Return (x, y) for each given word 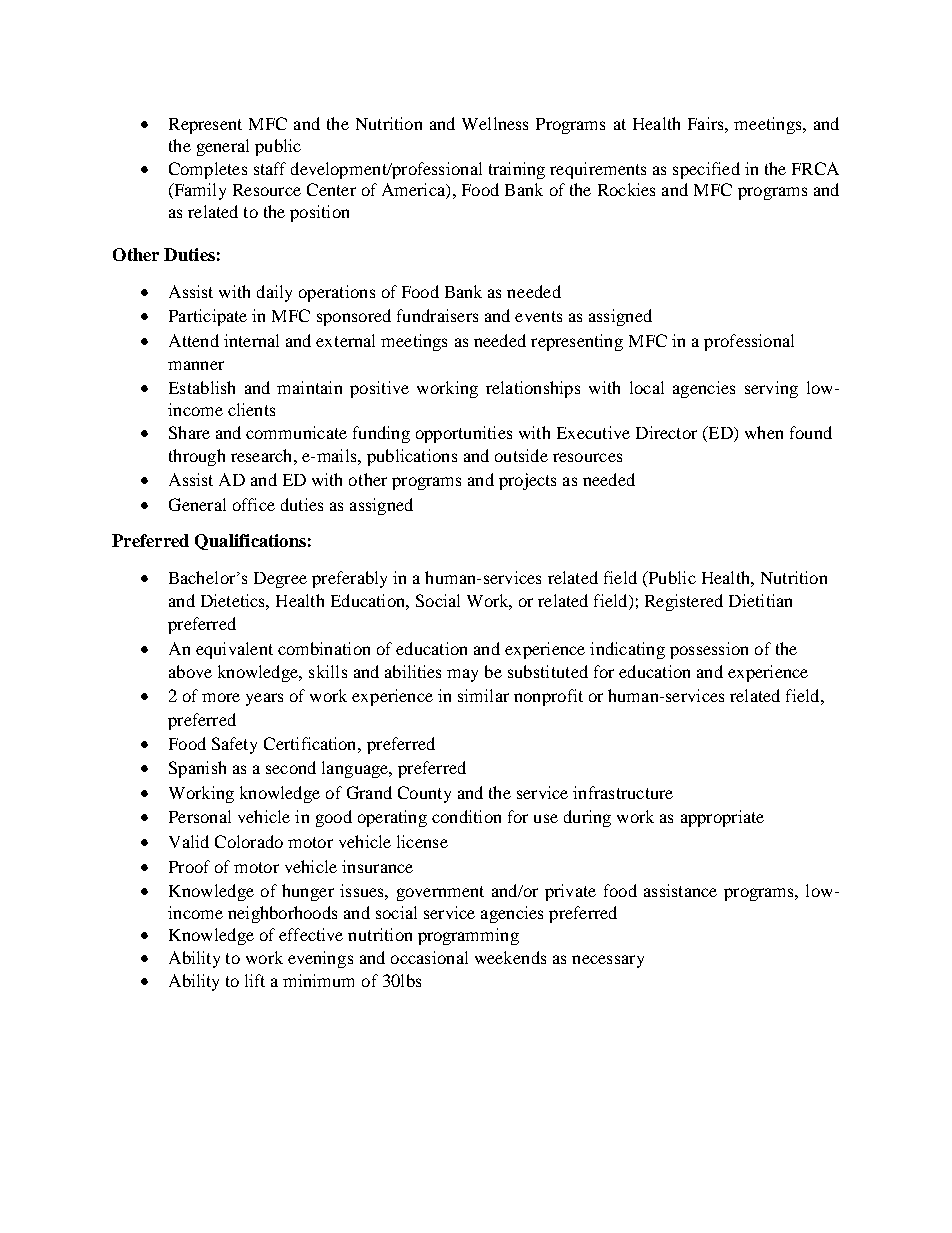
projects (527, 481)
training (517, 170)
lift (255, 980)
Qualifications (250, 542)
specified (706, 170)
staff (270, 168)
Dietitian (760, 600)
